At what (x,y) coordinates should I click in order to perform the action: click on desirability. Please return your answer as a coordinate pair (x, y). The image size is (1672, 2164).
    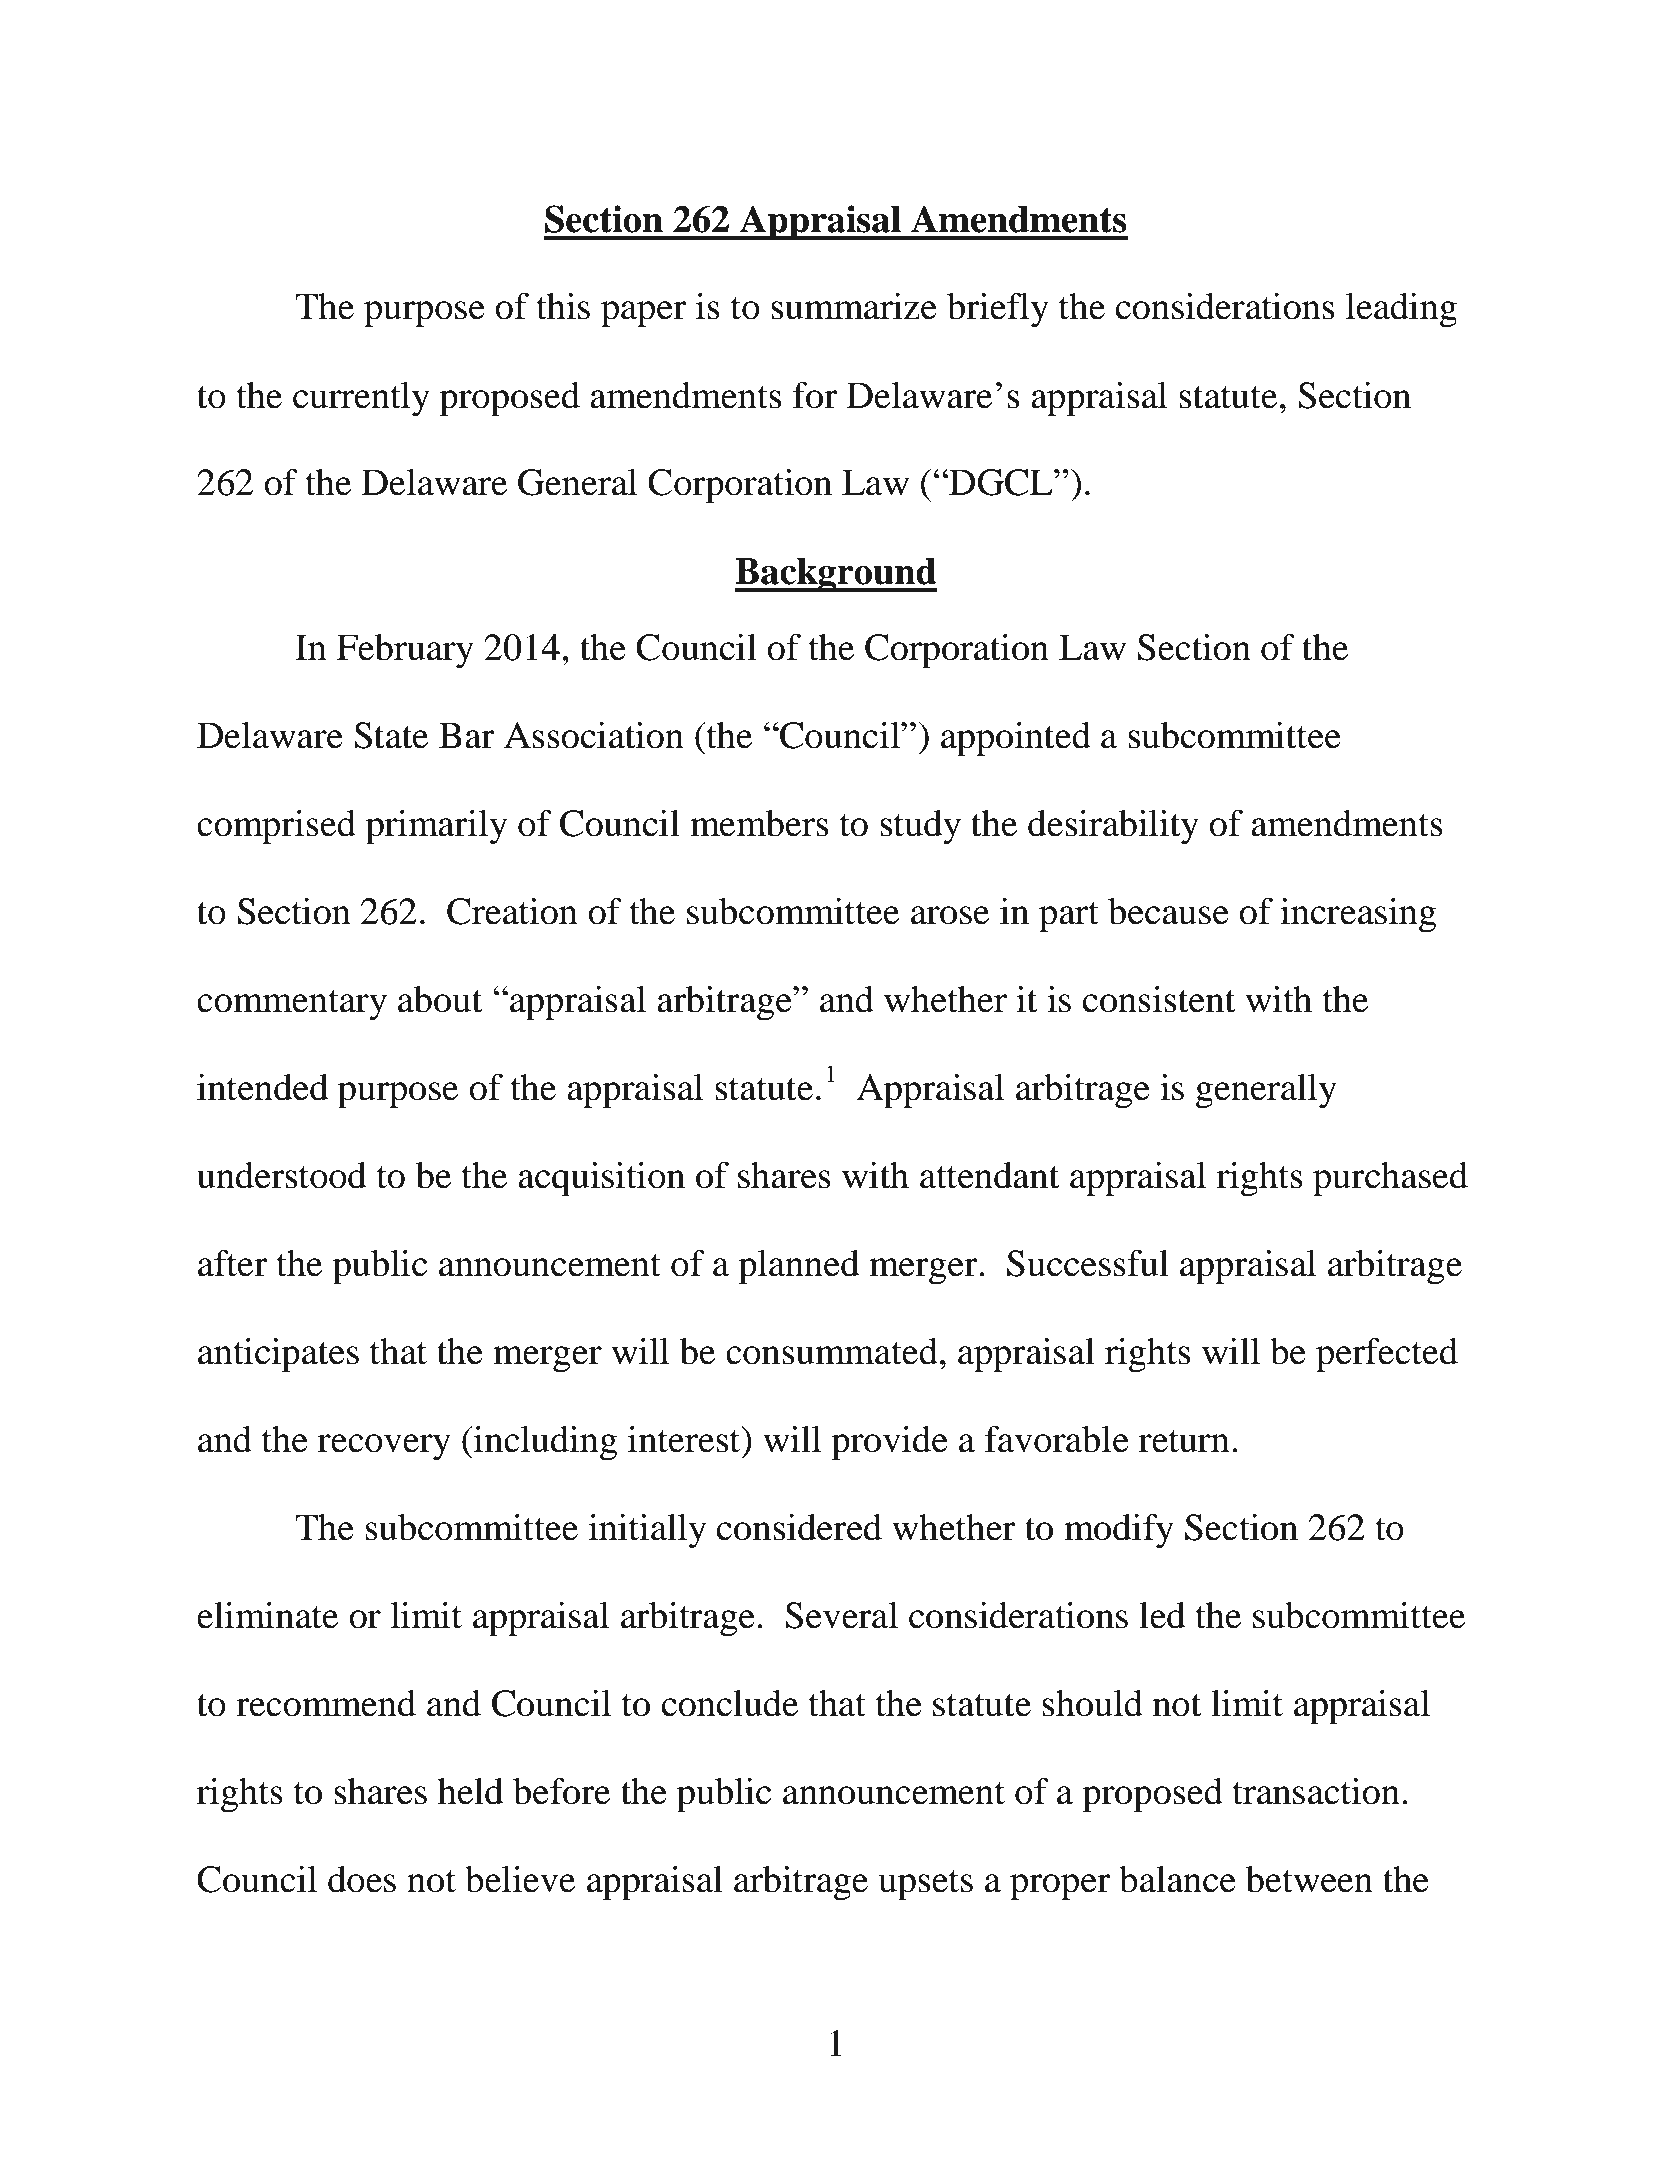
    Looking at the image, I should click on (1113, 827).
